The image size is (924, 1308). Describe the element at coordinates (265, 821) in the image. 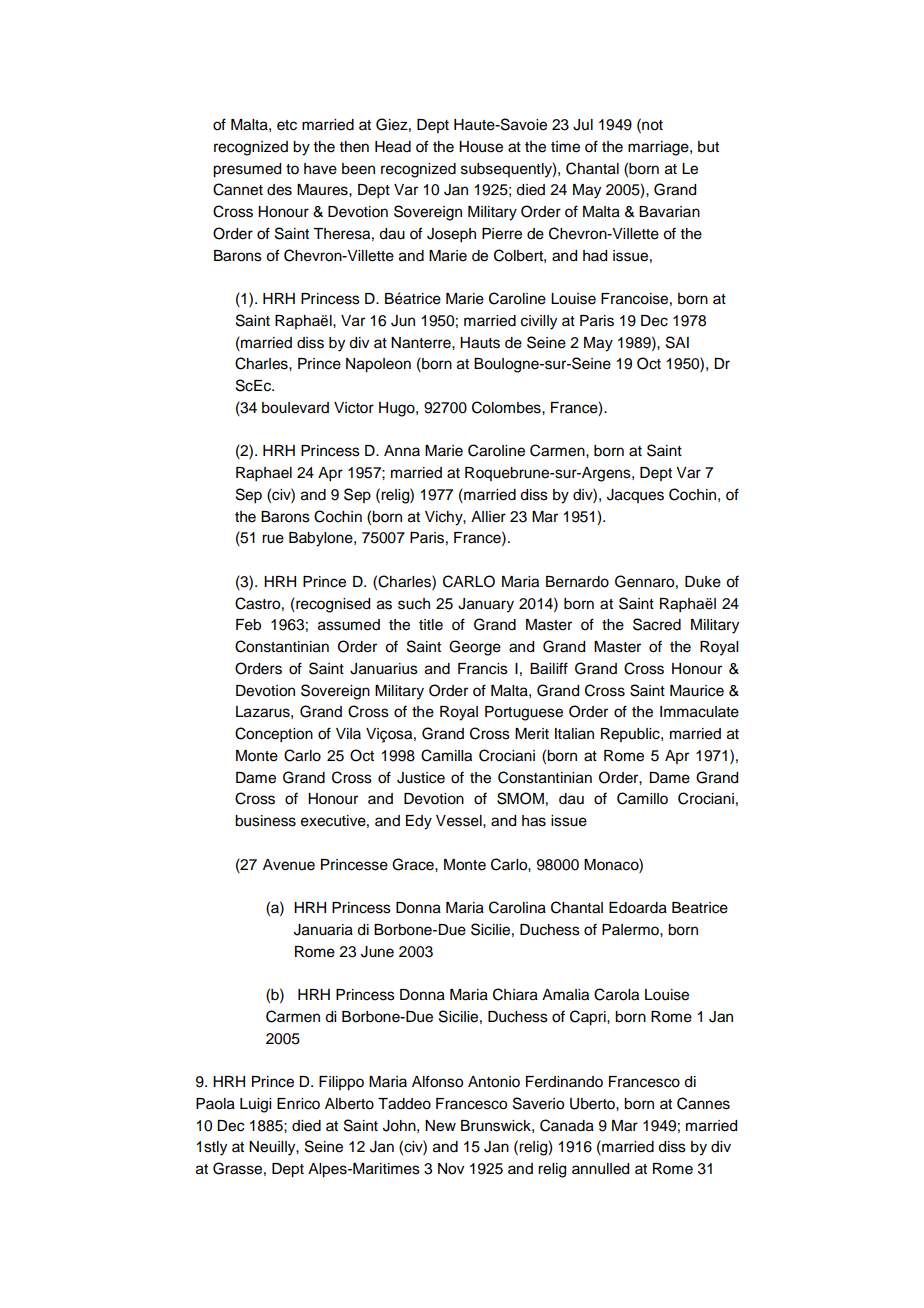

I see `business` at that location.
